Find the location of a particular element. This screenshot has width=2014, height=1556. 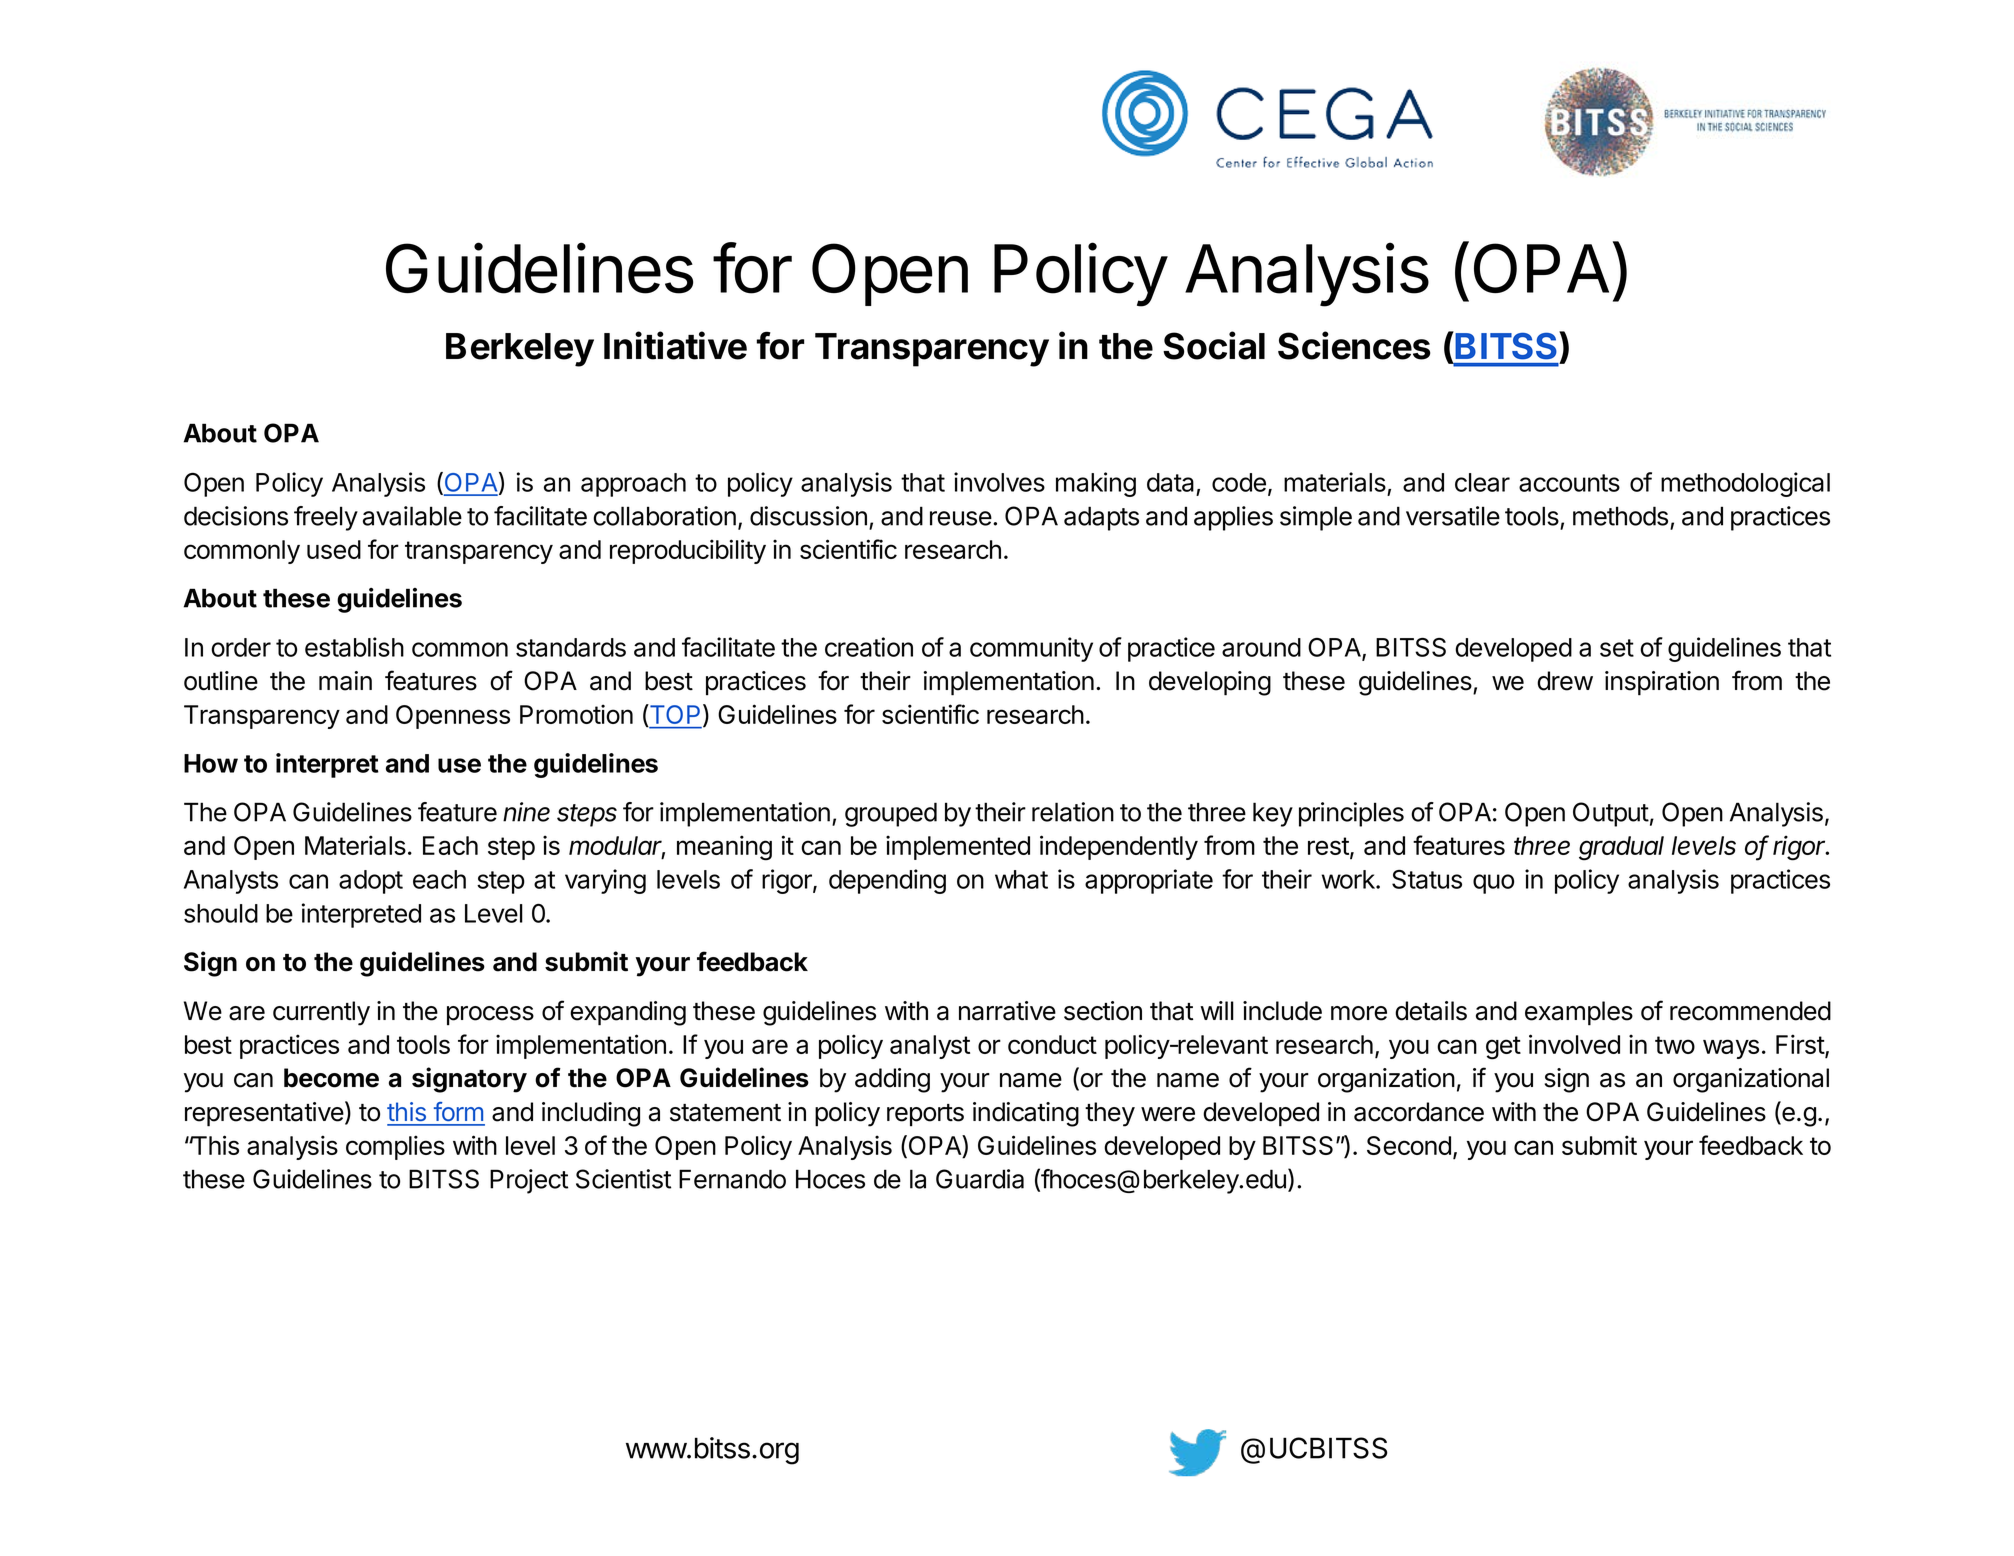

set is located at coordinates (1617, 648).
